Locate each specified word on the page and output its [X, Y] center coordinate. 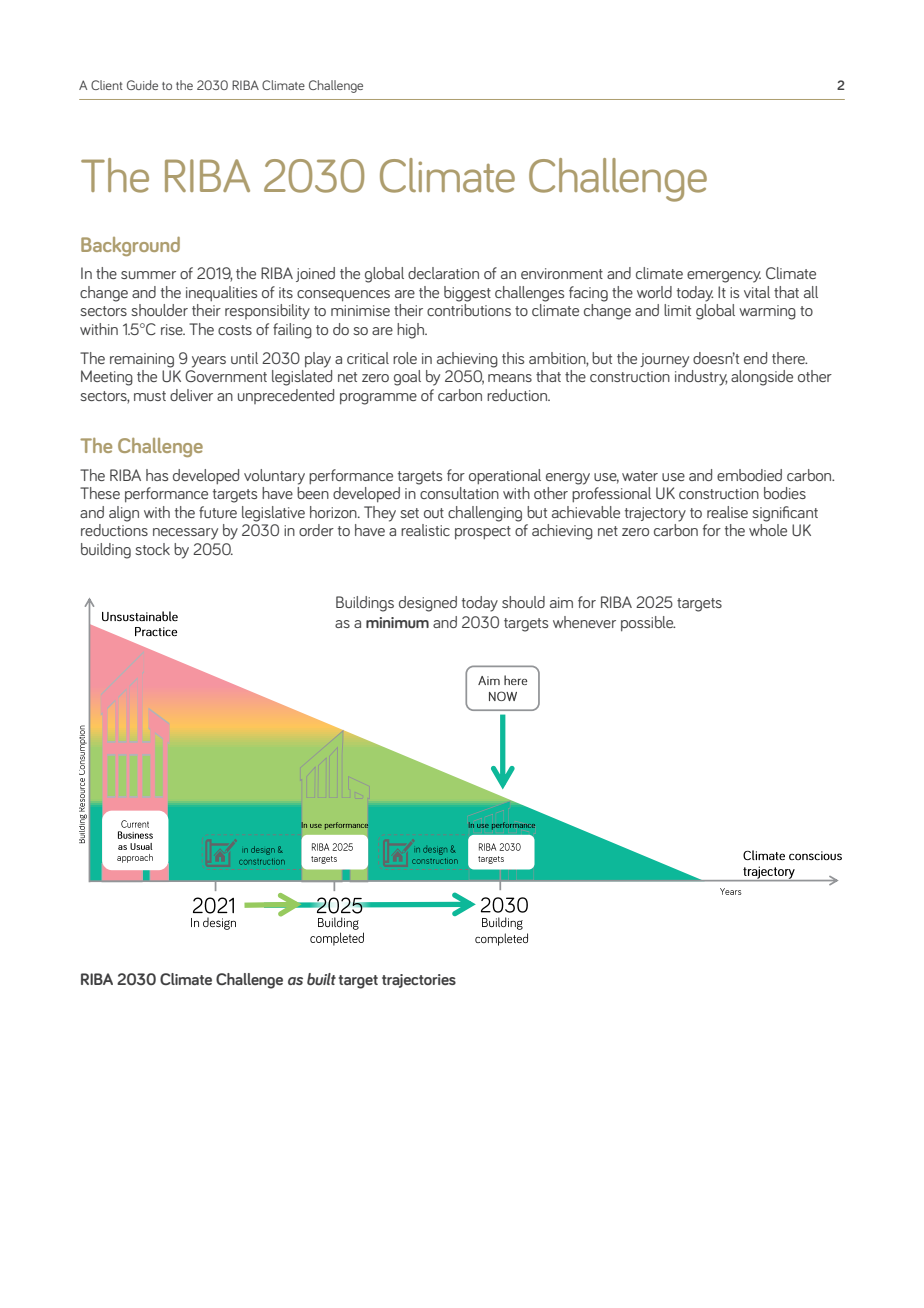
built [321, 979]
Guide [142, 85]
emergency [724, 277]
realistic [425, 530]
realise [727, 512]
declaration [443, 273]
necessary [185, 534]
